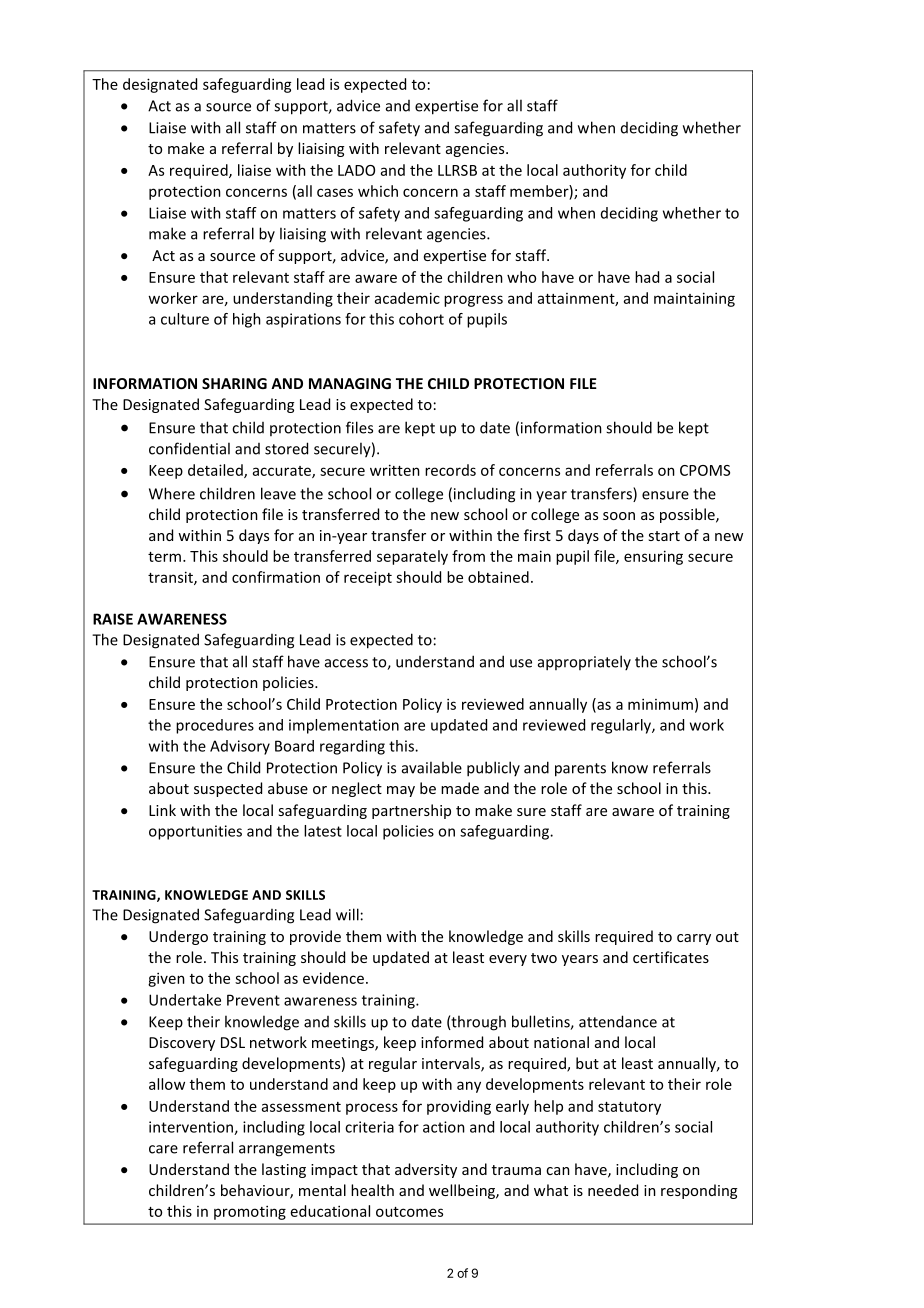 The image size is (924, 1308). Describe the element at coordinates (395, 470) in the screenshot. I see `written` at that location.
